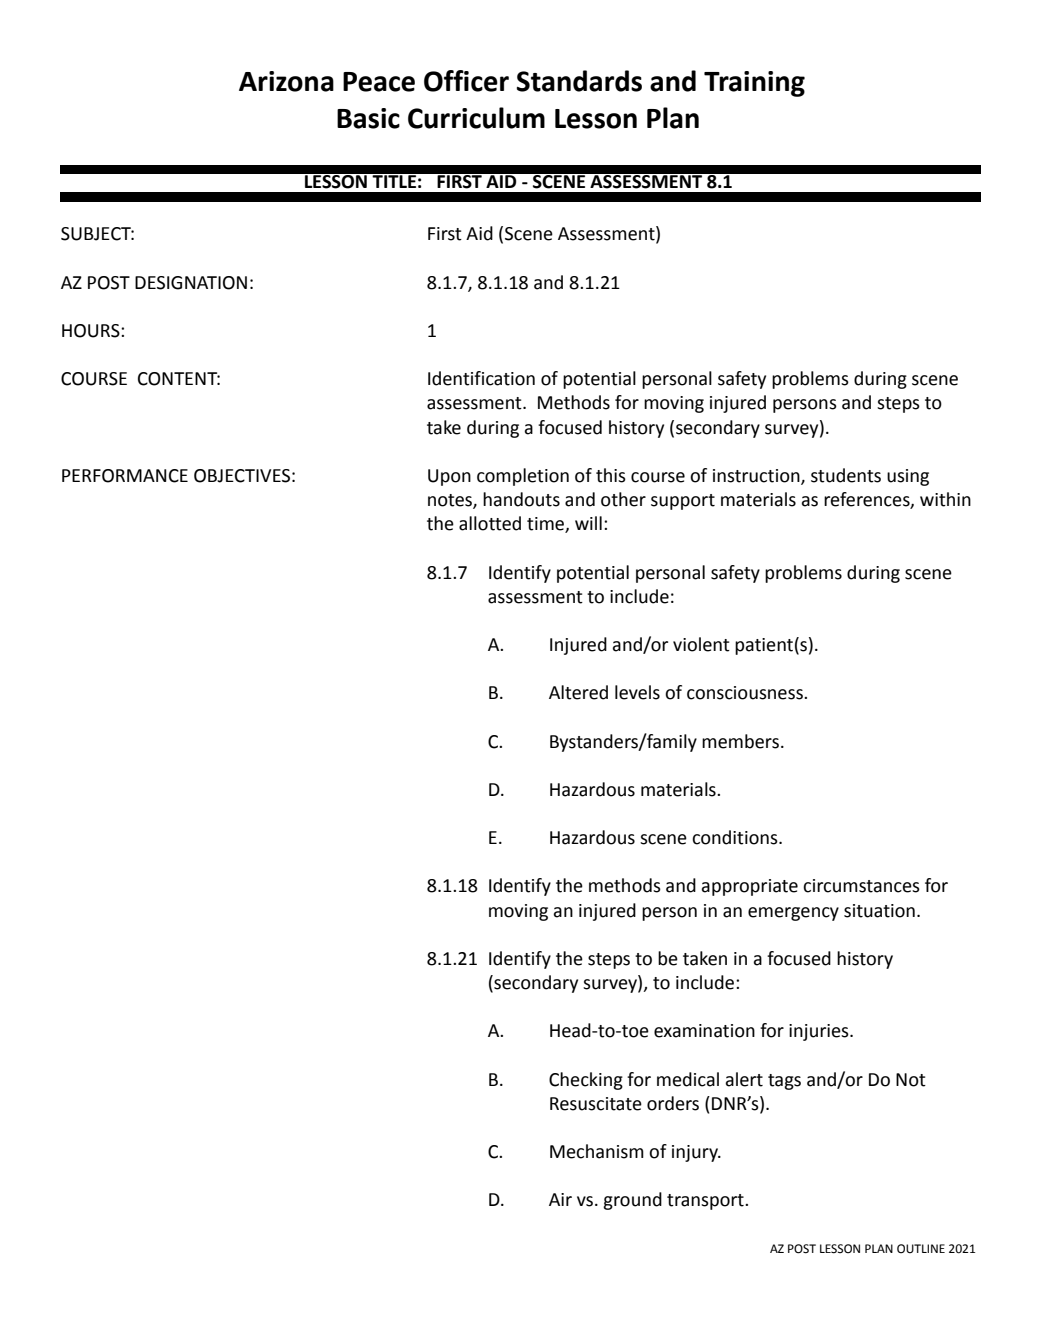 This screenshot has width=1037, height=1342. I want to click on Altered, so click(578, 692).
